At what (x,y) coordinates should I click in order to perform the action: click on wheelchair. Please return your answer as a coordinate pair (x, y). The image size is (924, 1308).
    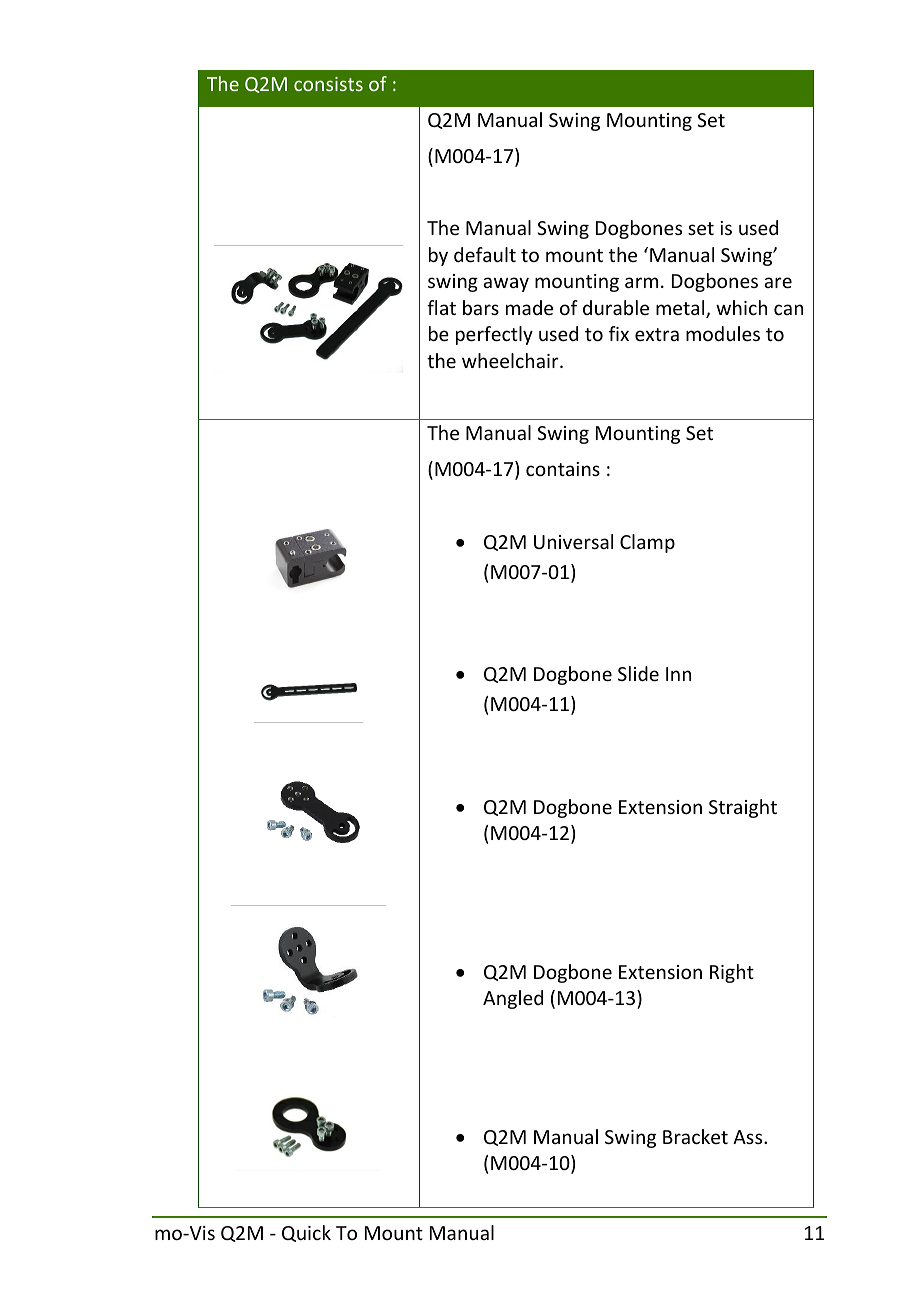
    Looking at the image, I should click on (511, 360).
